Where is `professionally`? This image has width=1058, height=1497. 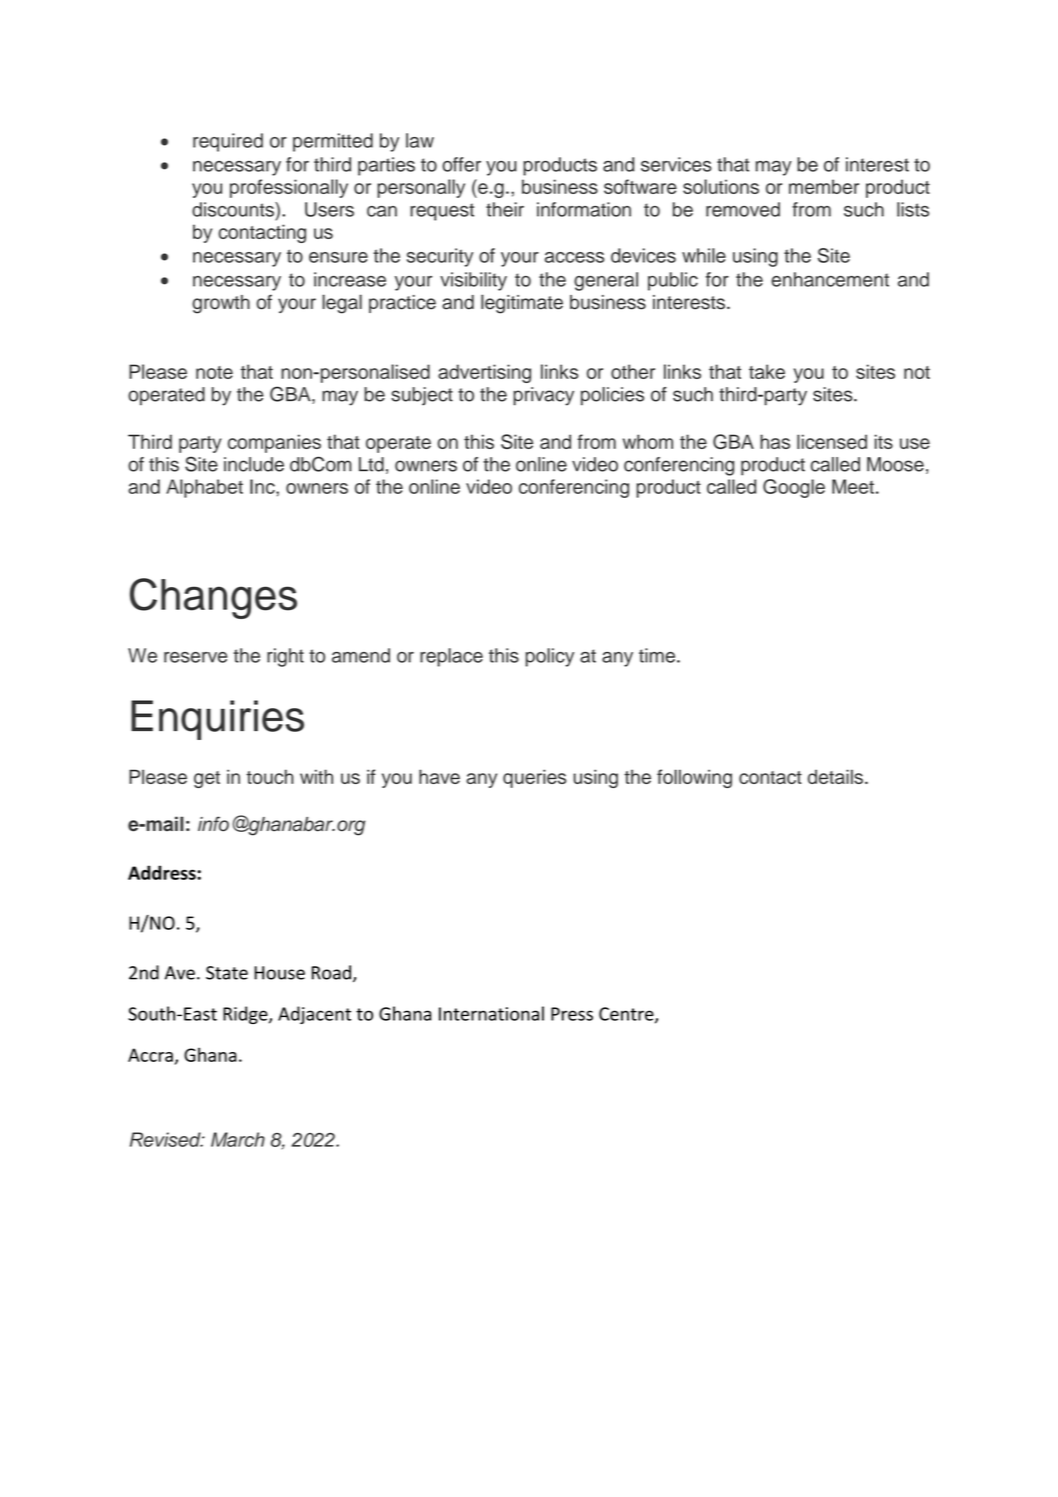
professionally is located at coordinates (289, 188).
